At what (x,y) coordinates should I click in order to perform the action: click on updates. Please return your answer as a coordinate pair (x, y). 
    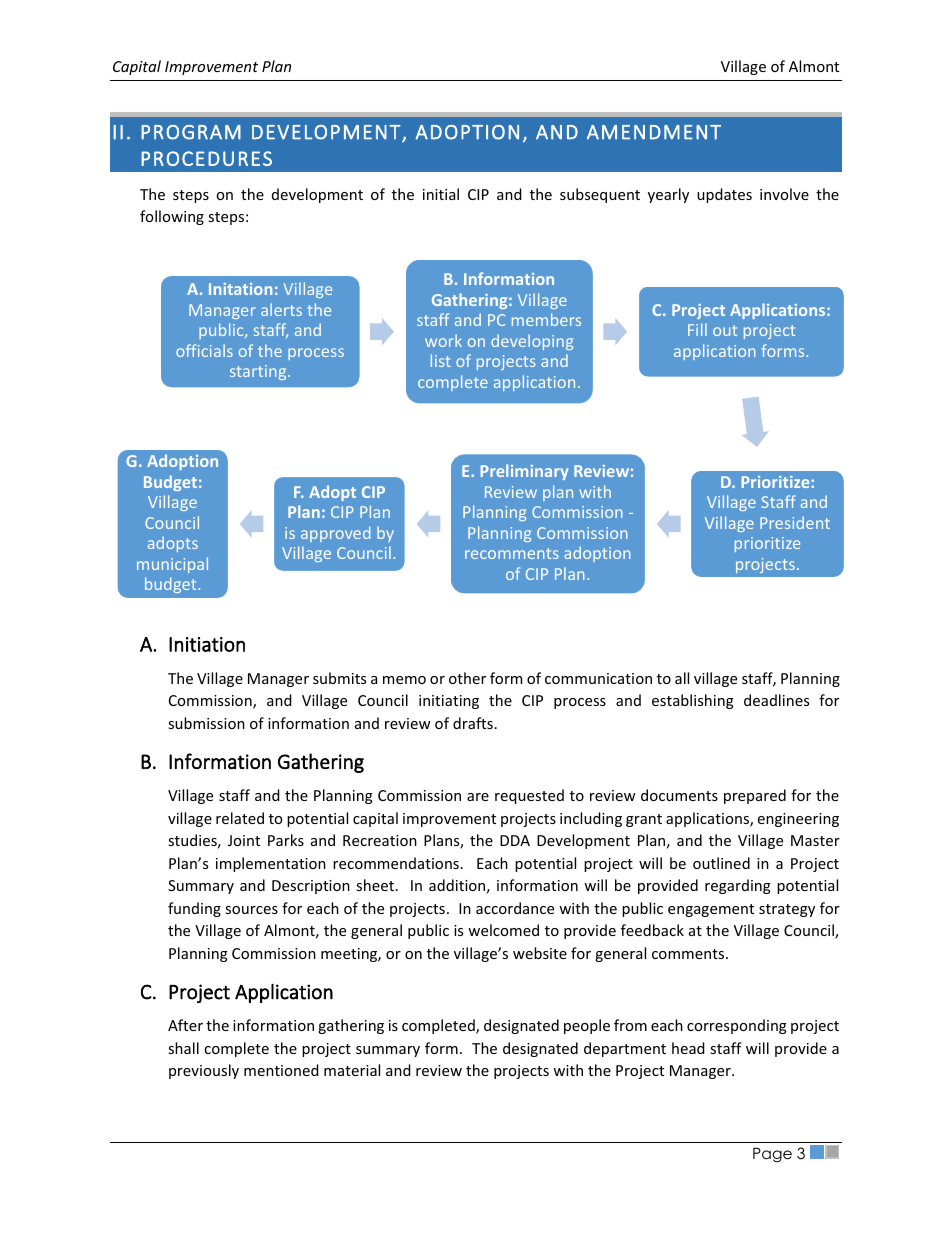
    Looking at the image, I should click on (724, 195).
